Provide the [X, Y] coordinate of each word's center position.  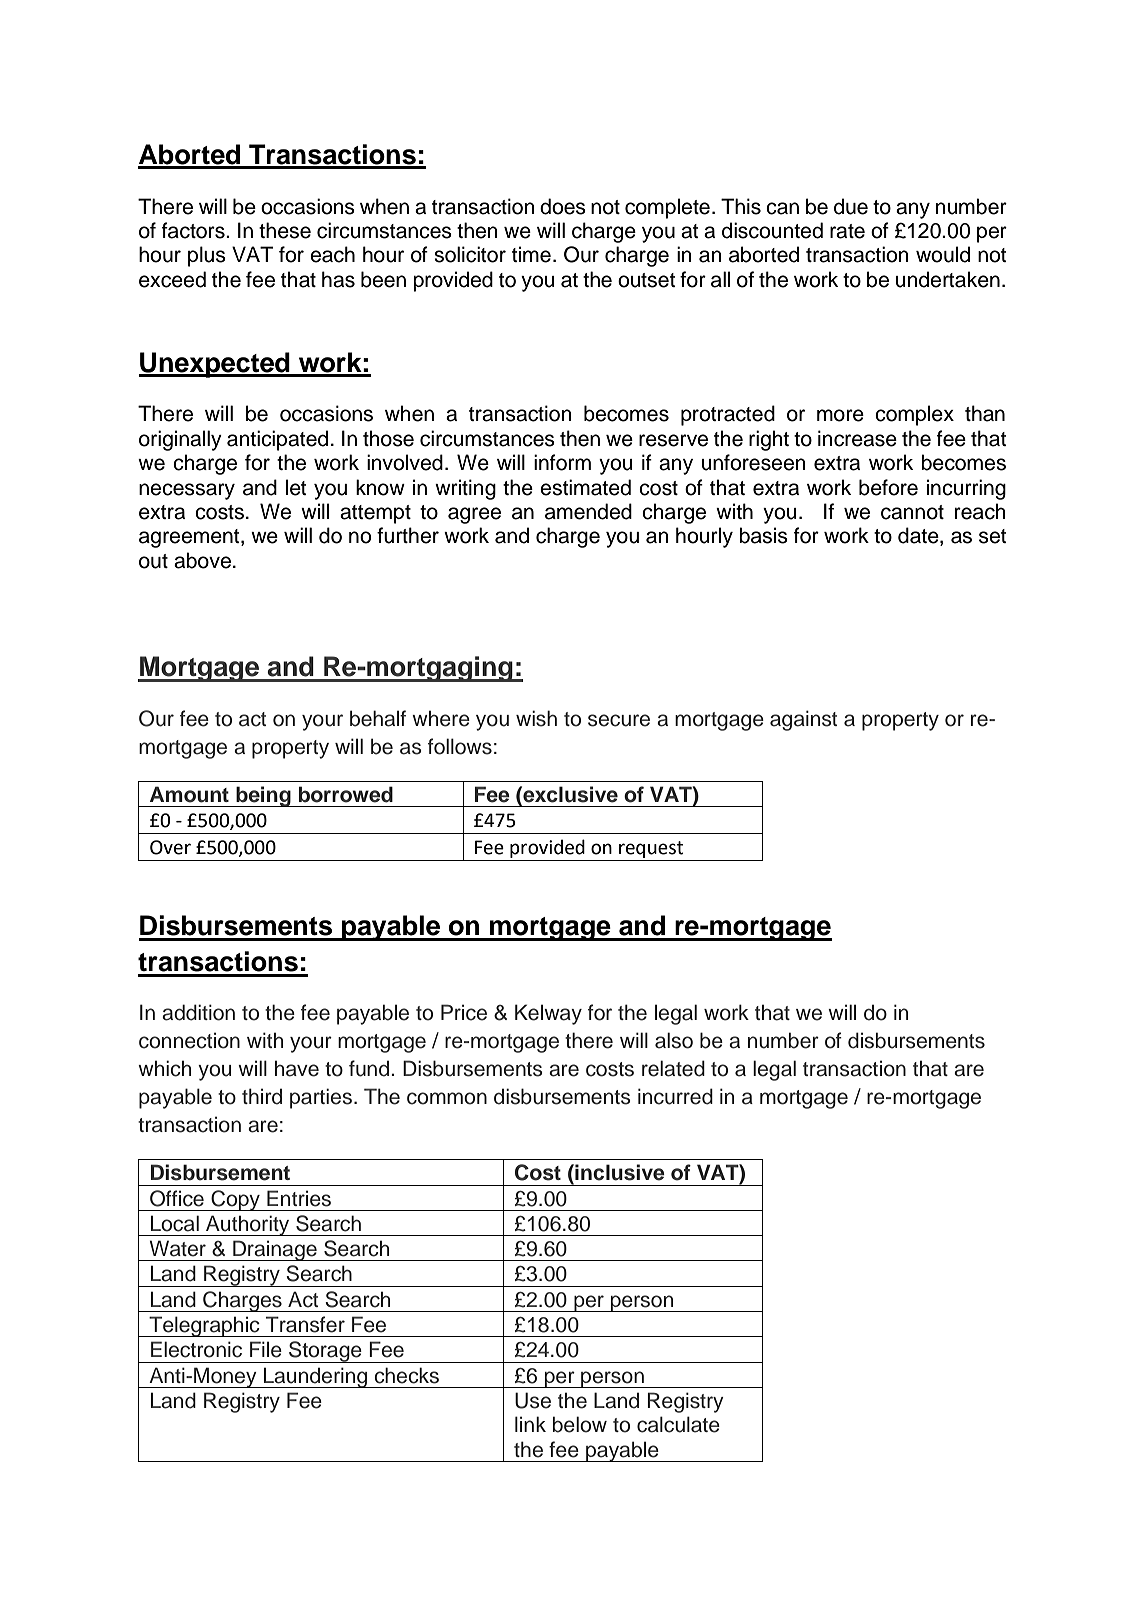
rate [847, 231]
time [531, 254]
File [266, 1349]
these [285, 230]
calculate [678, 1424]
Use [533, 1400]
